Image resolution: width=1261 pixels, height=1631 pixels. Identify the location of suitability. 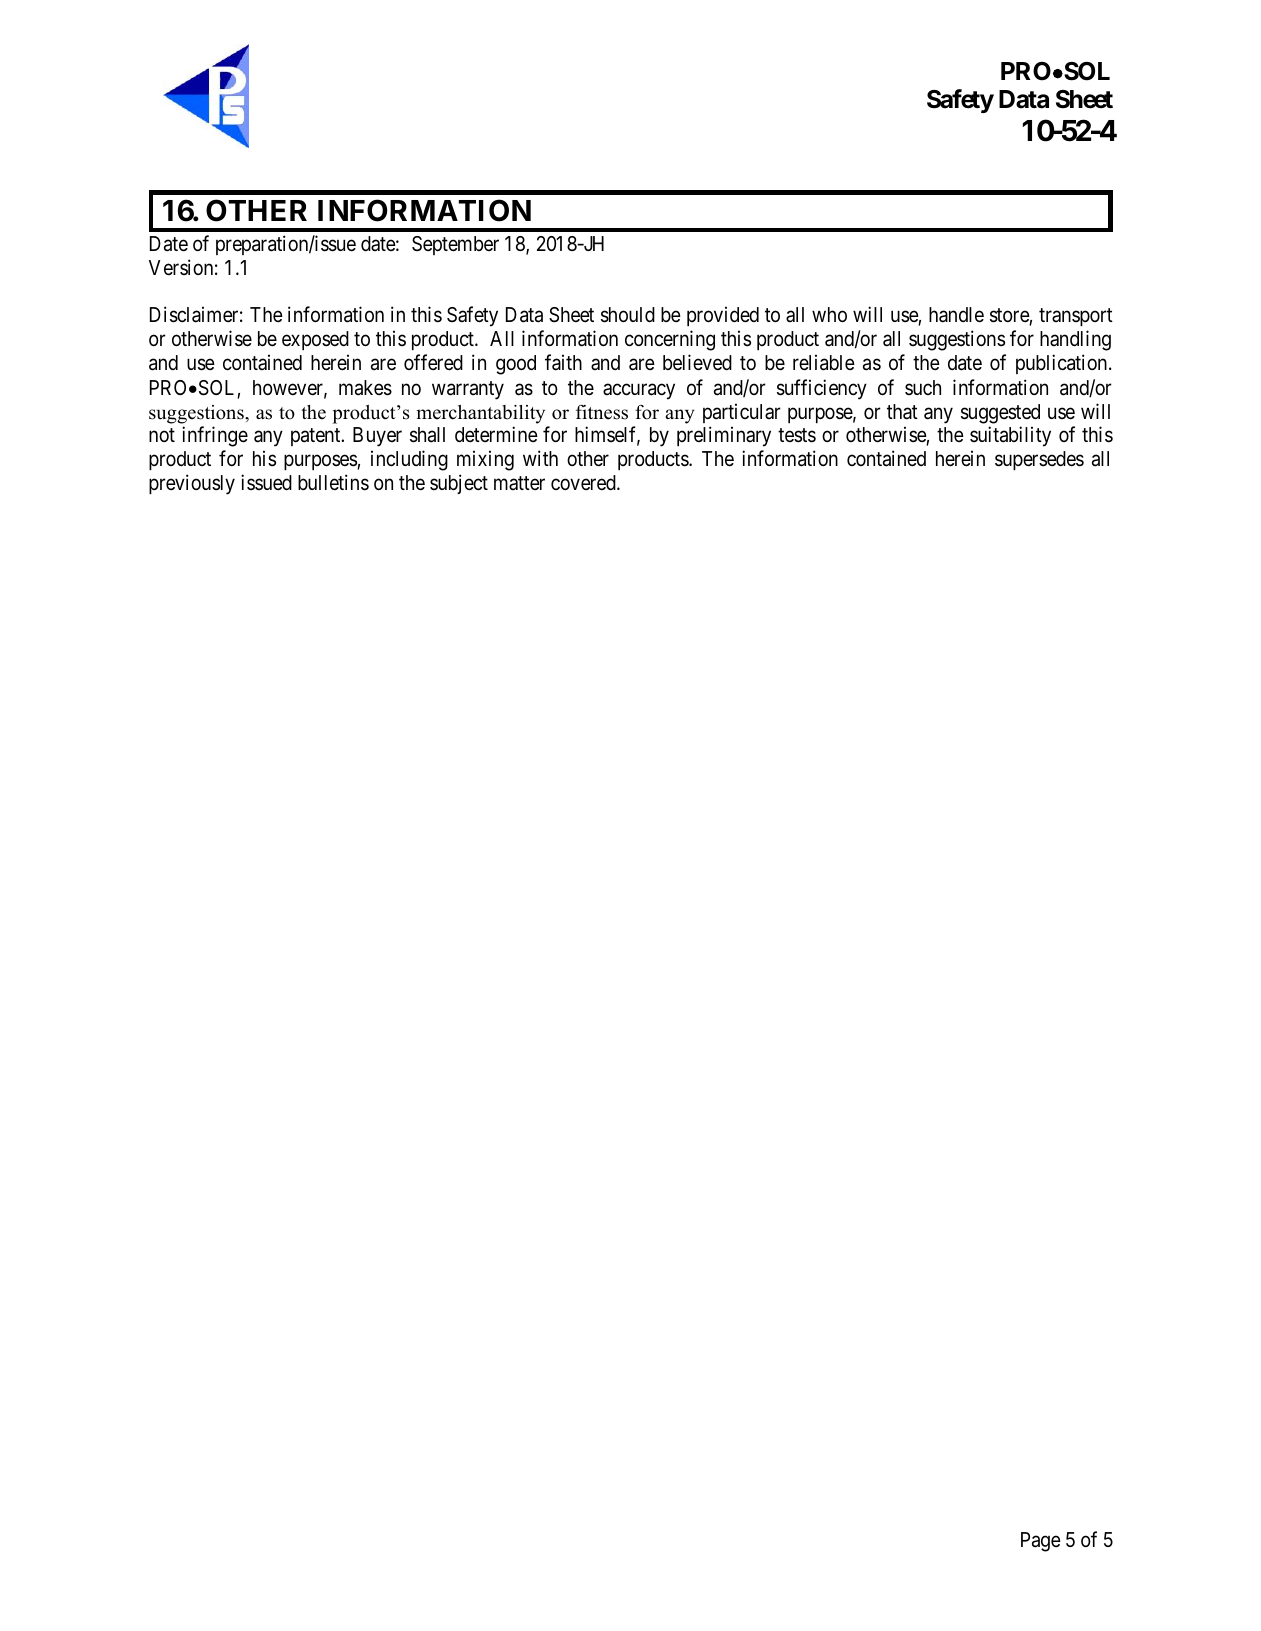
(1010, 436).
